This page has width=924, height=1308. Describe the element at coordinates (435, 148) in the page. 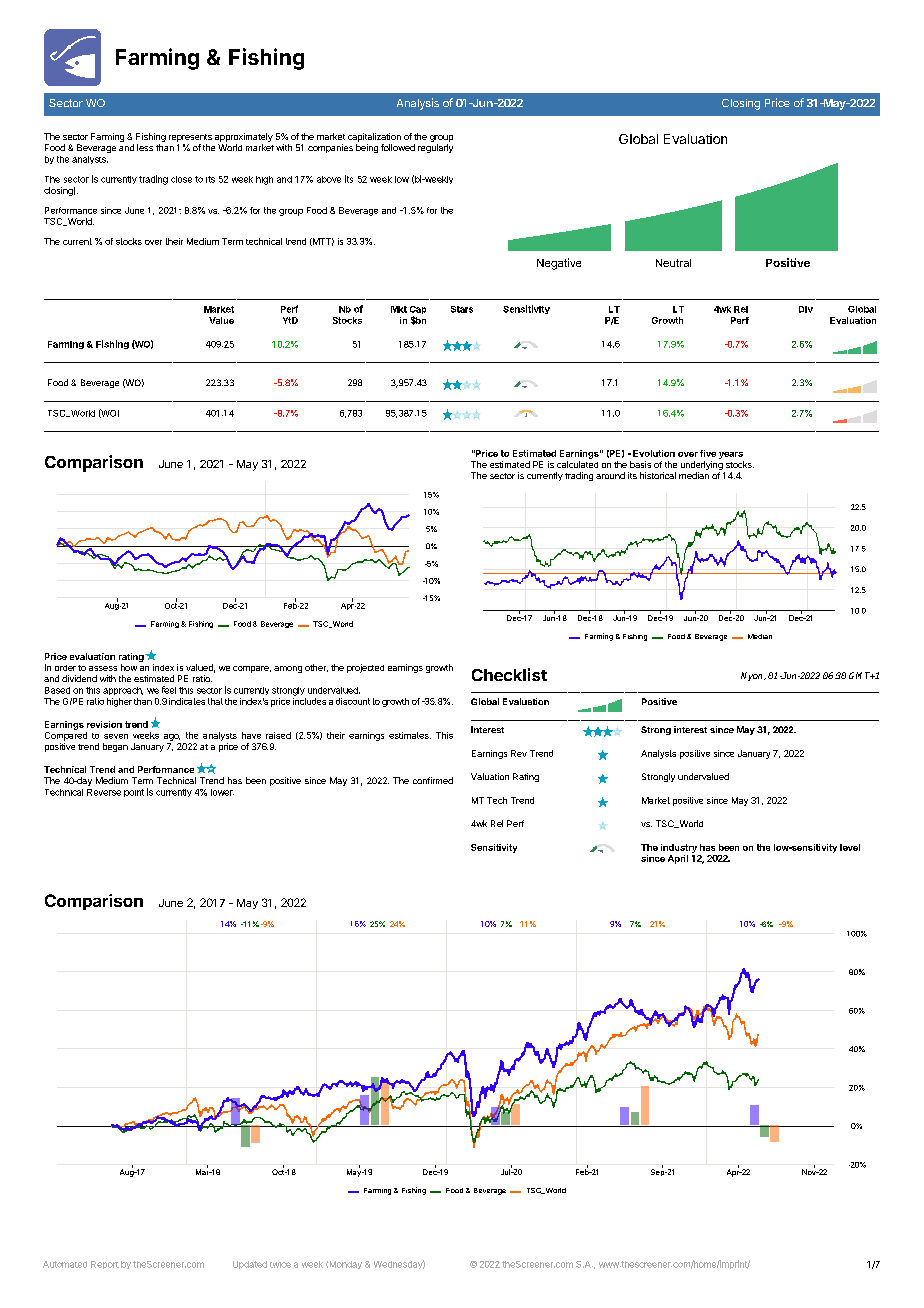

I see `regularly` at that location.
